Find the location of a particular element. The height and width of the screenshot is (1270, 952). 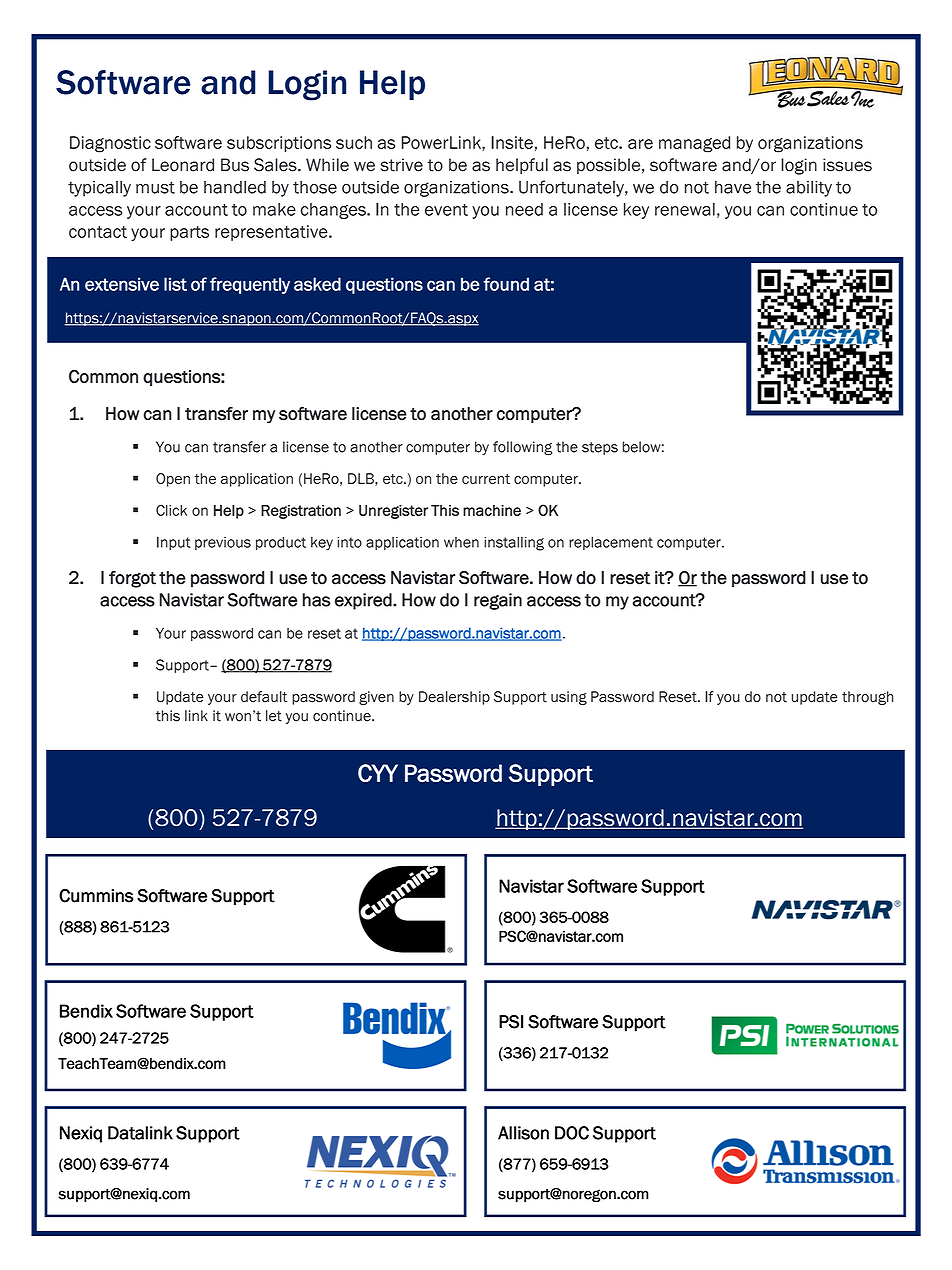

Cummins is located at coordinates (96, 896).
